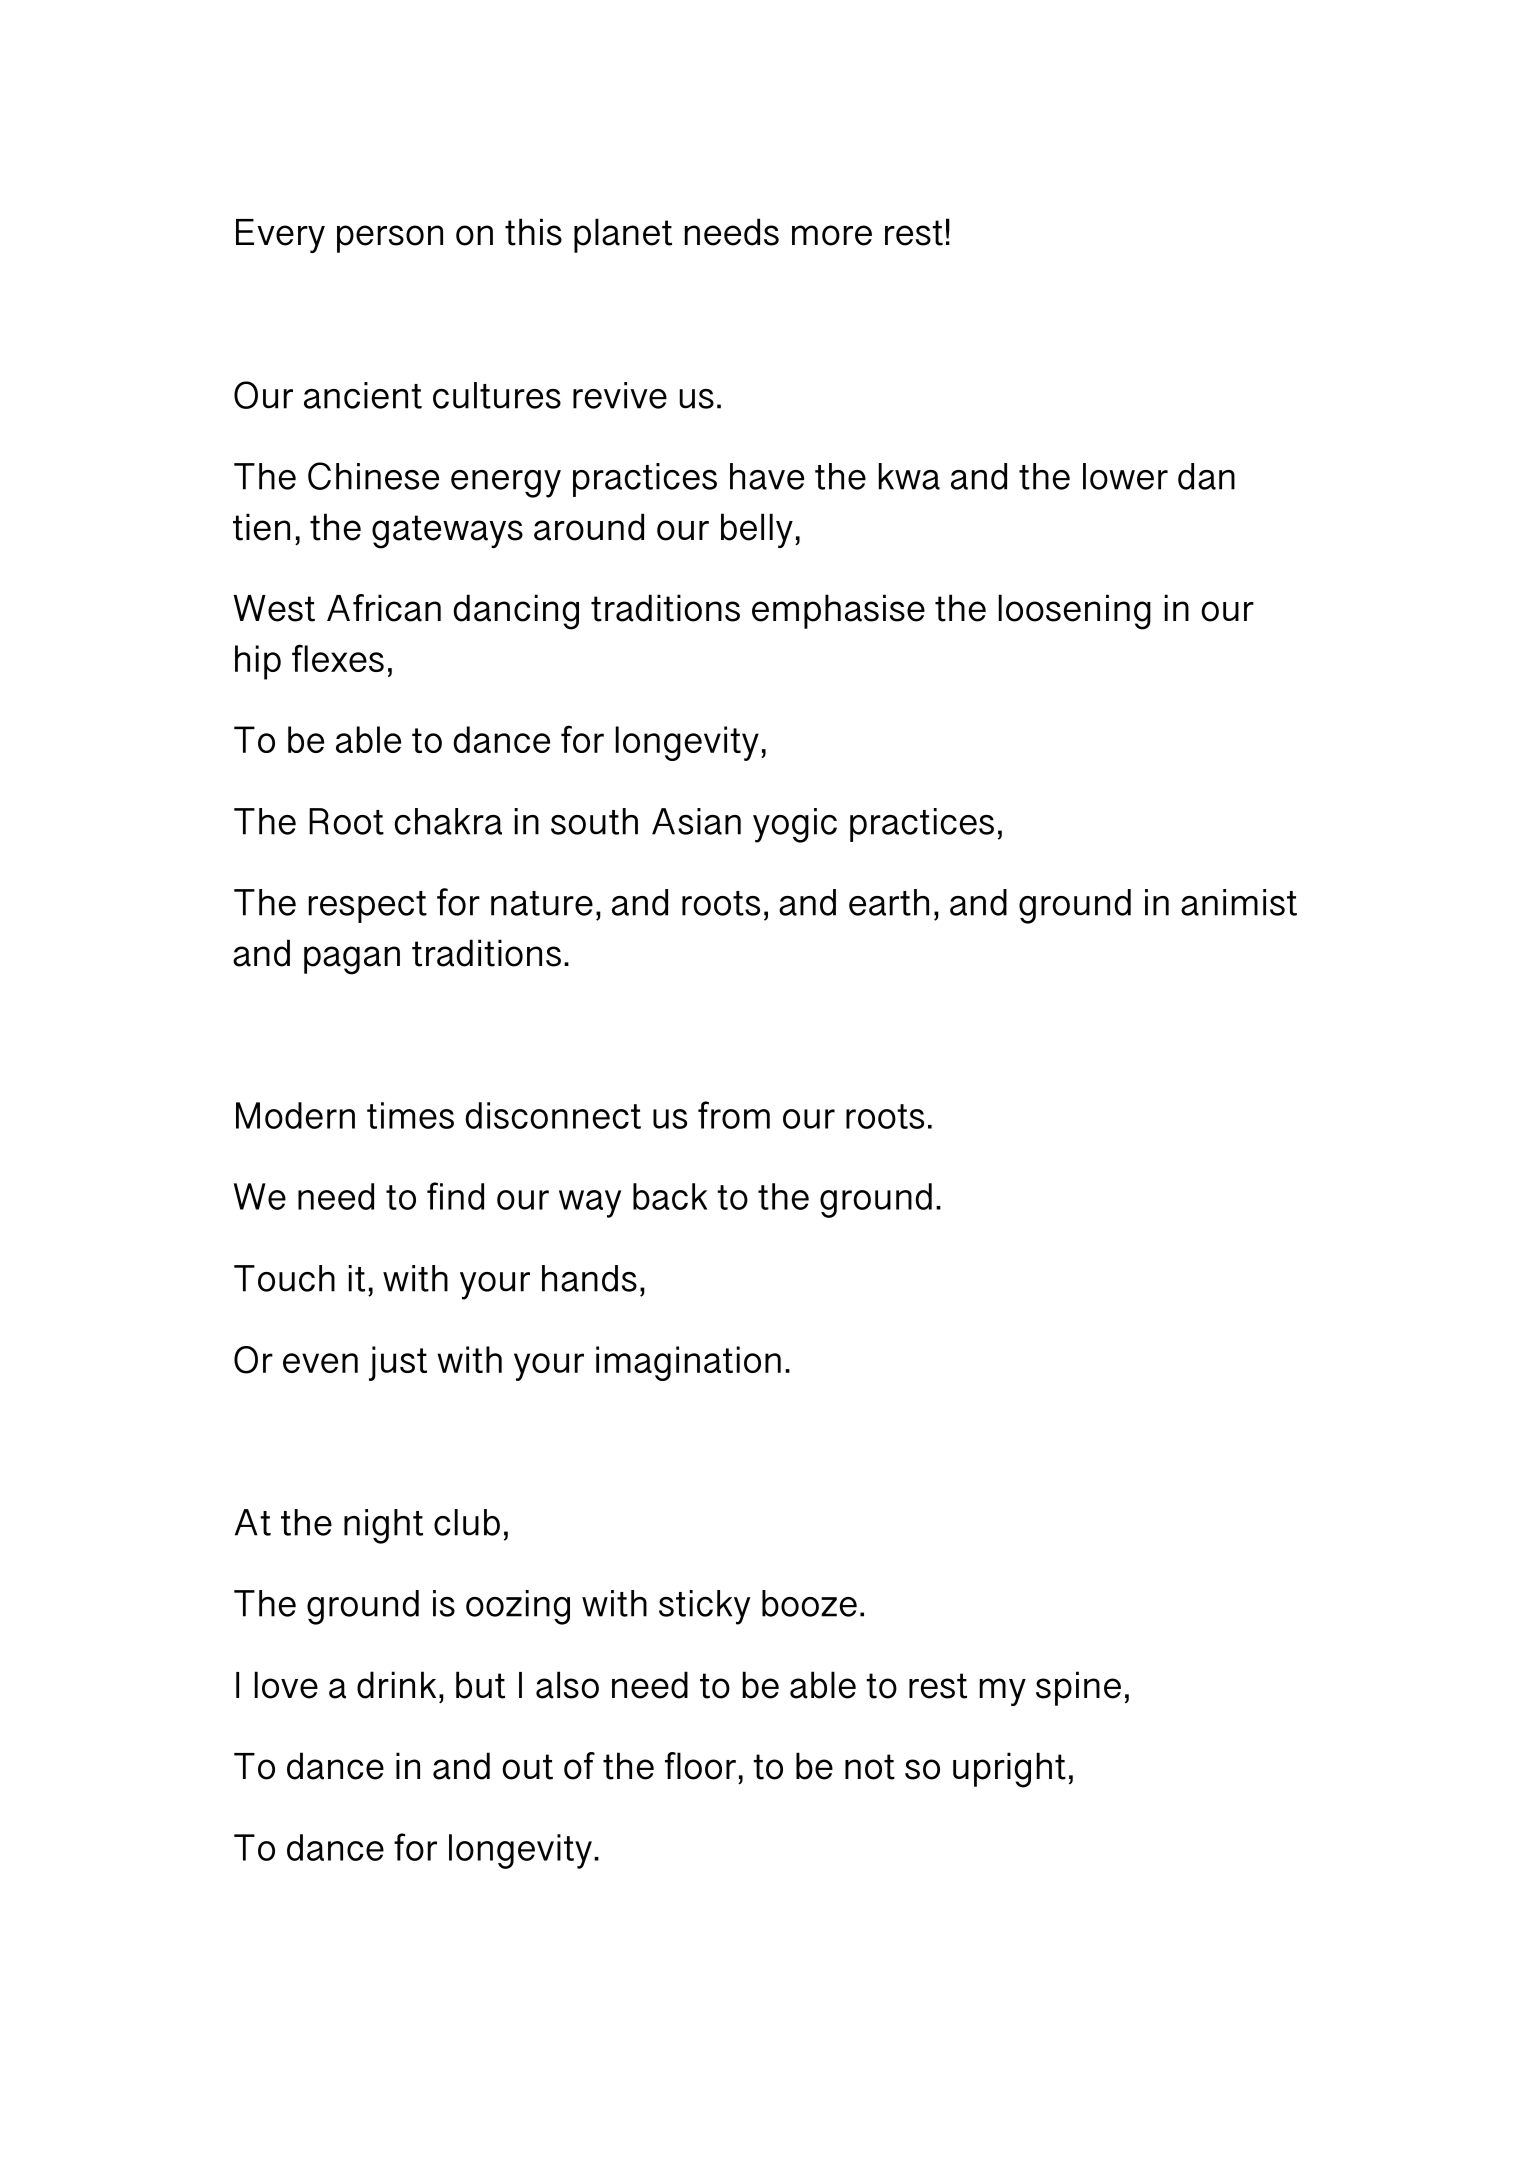 This document has height=2169, width=1533. I want to click on from, so click(734, 1115).
